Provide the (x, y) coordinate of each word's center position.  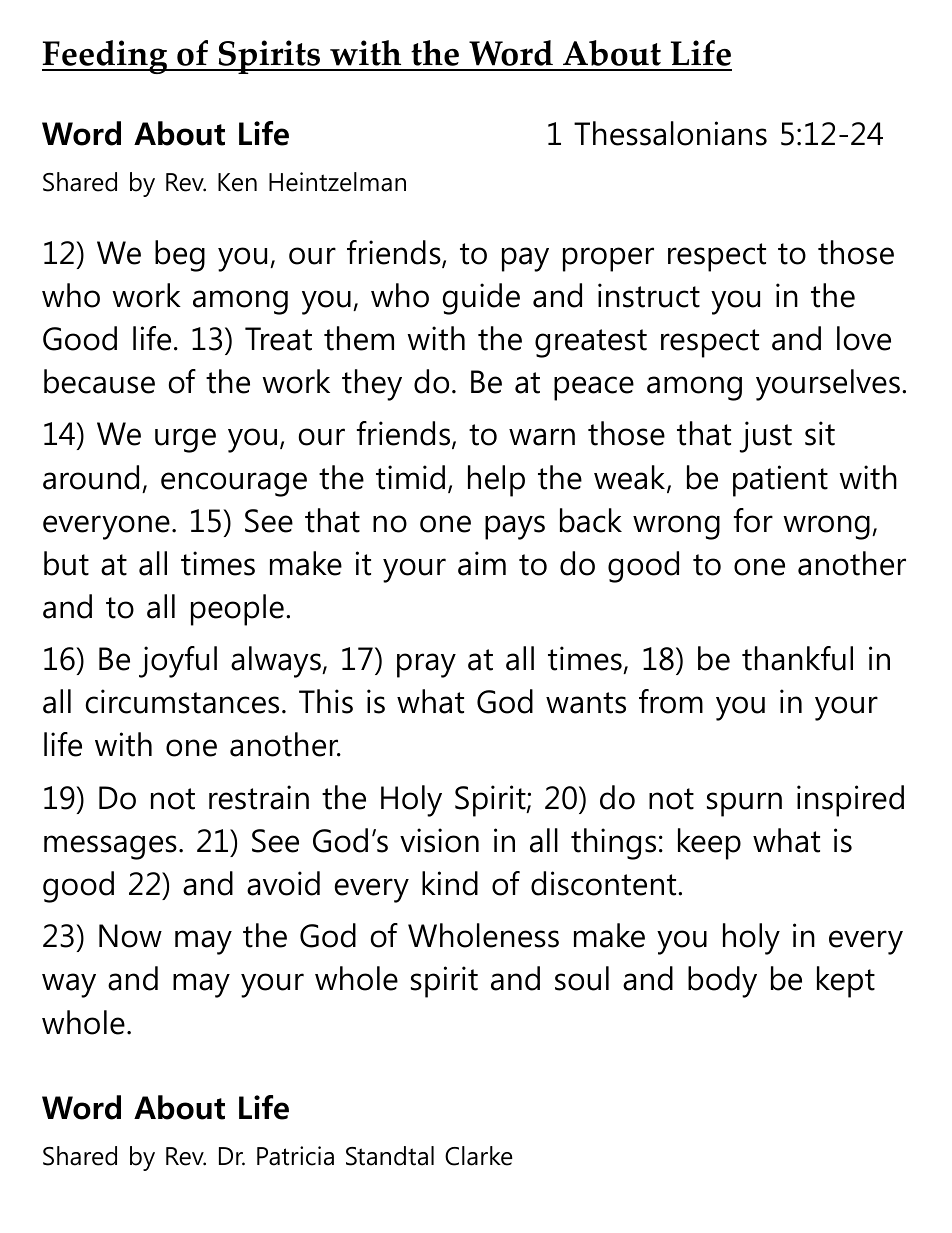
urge (185, 440)
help (496, 481)
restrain (259, 797)
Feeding (105, 57)
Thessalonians (670, 133)
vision (439, 840)
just (766, 437)
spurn (744, 804)
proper (608, 259)
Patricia (295, 1156)
